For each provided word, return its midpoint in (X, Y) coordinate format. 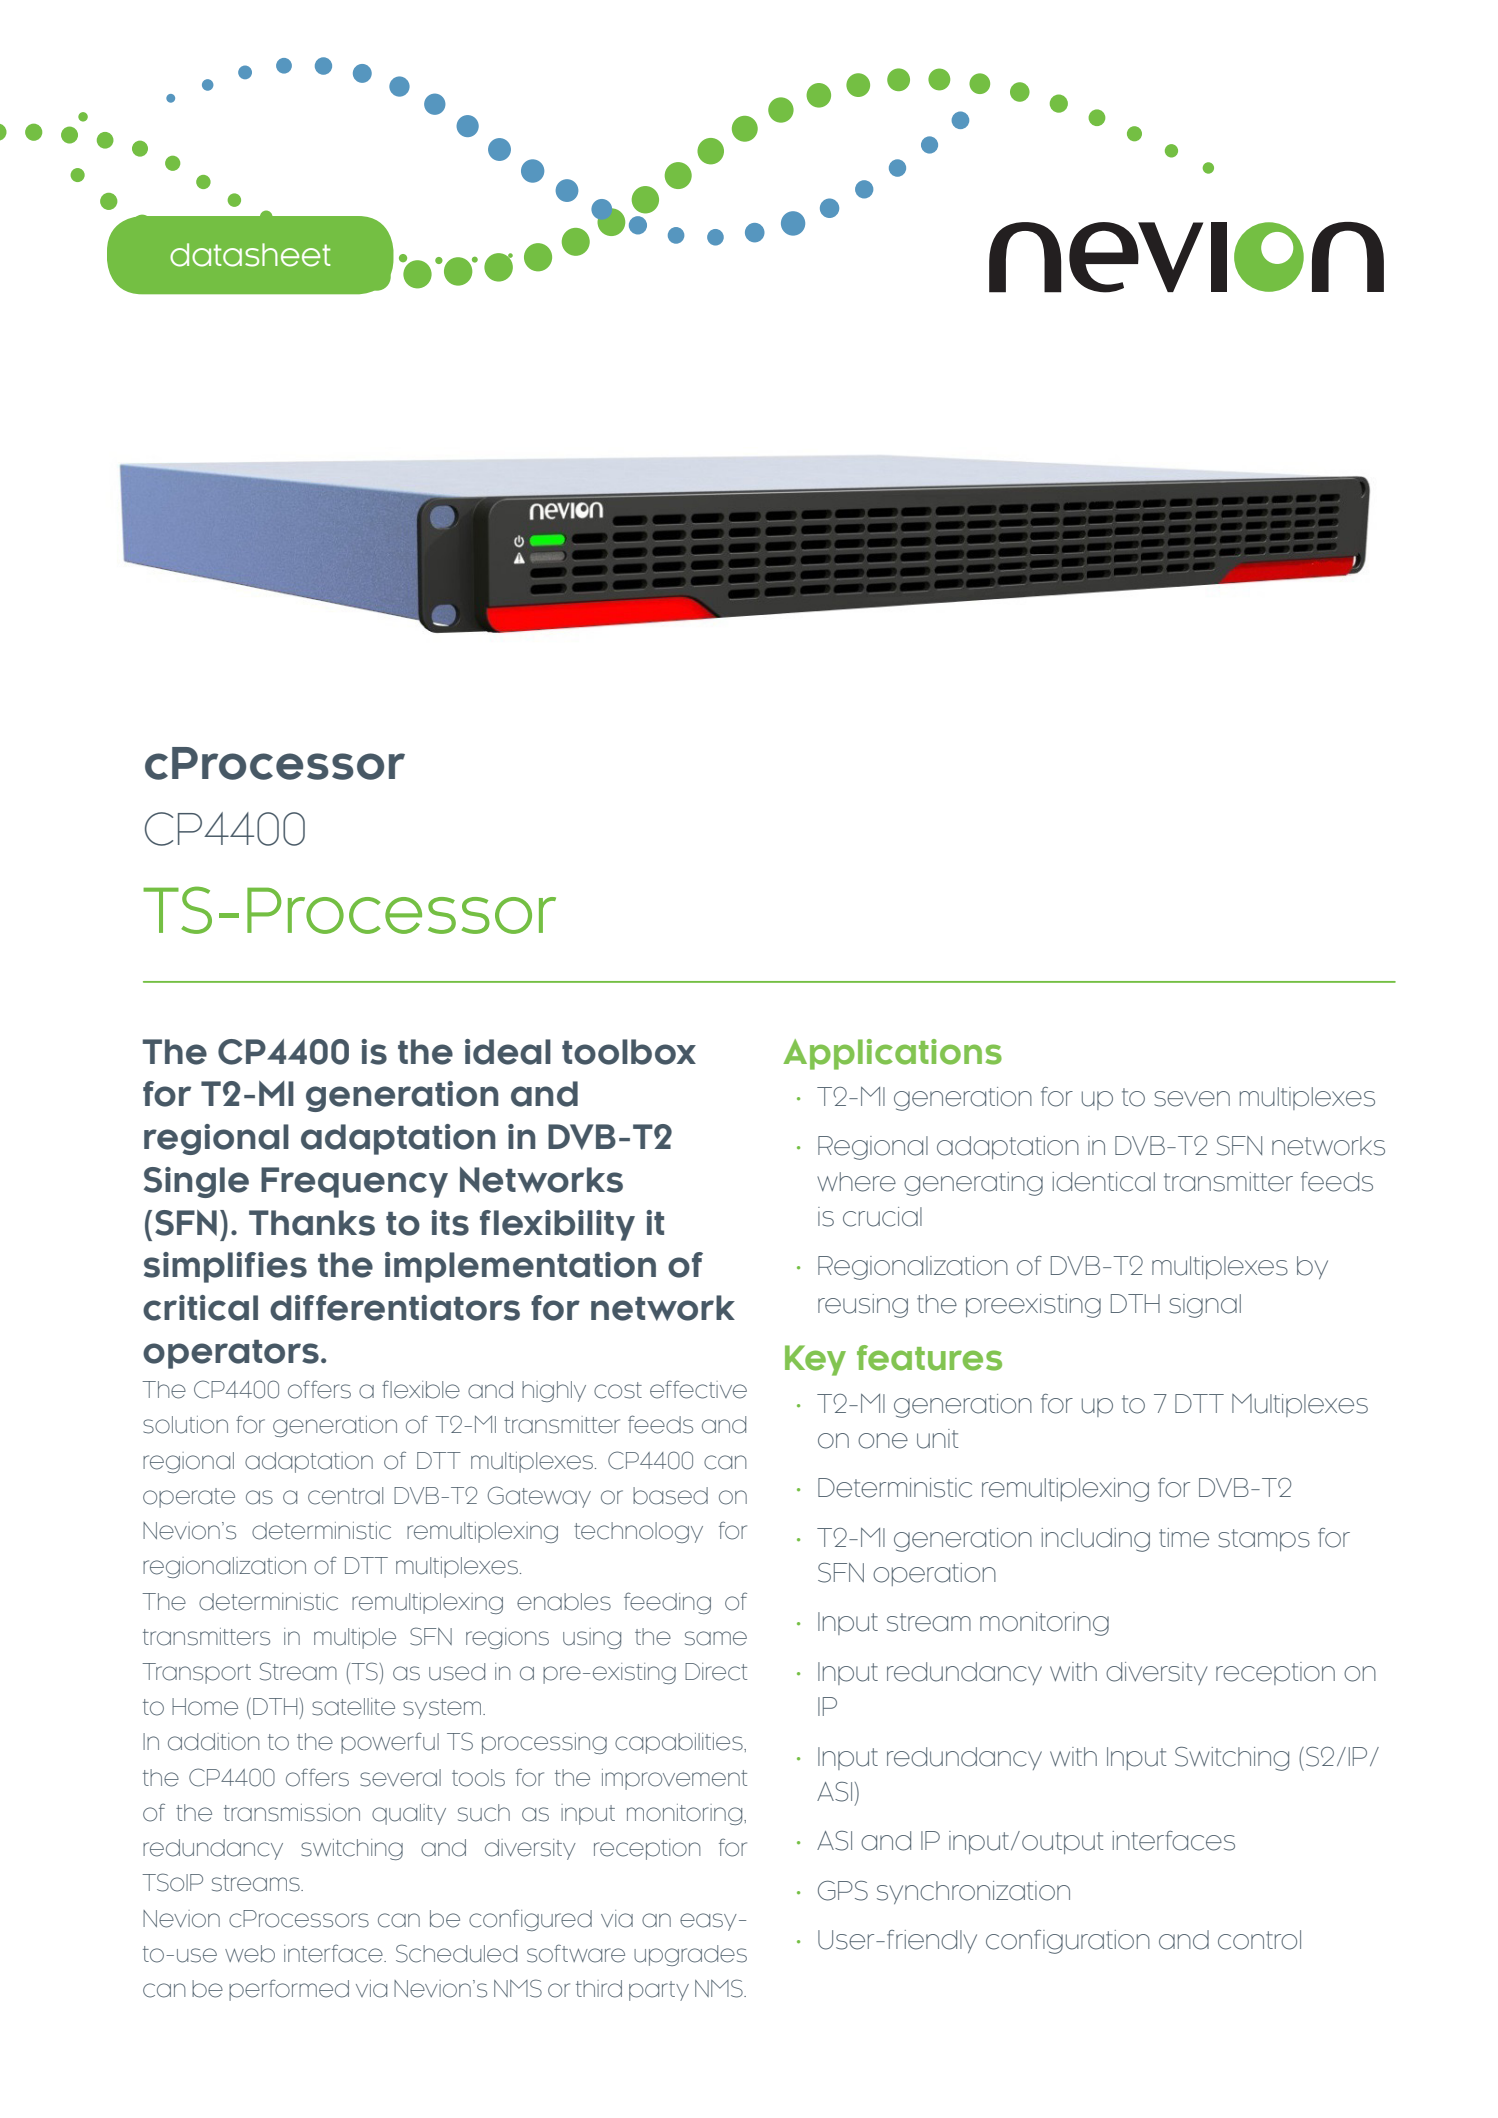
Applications (892, 1054)
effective (698, 1389)
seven (1192, 1099)
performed (289, 1990)
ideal (508, 1052)
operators (231, 1354)
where (856, 1182)
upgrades (690, 1955)
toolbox (629, 1052)
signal (1205, 1306)
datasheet (250, 255)
